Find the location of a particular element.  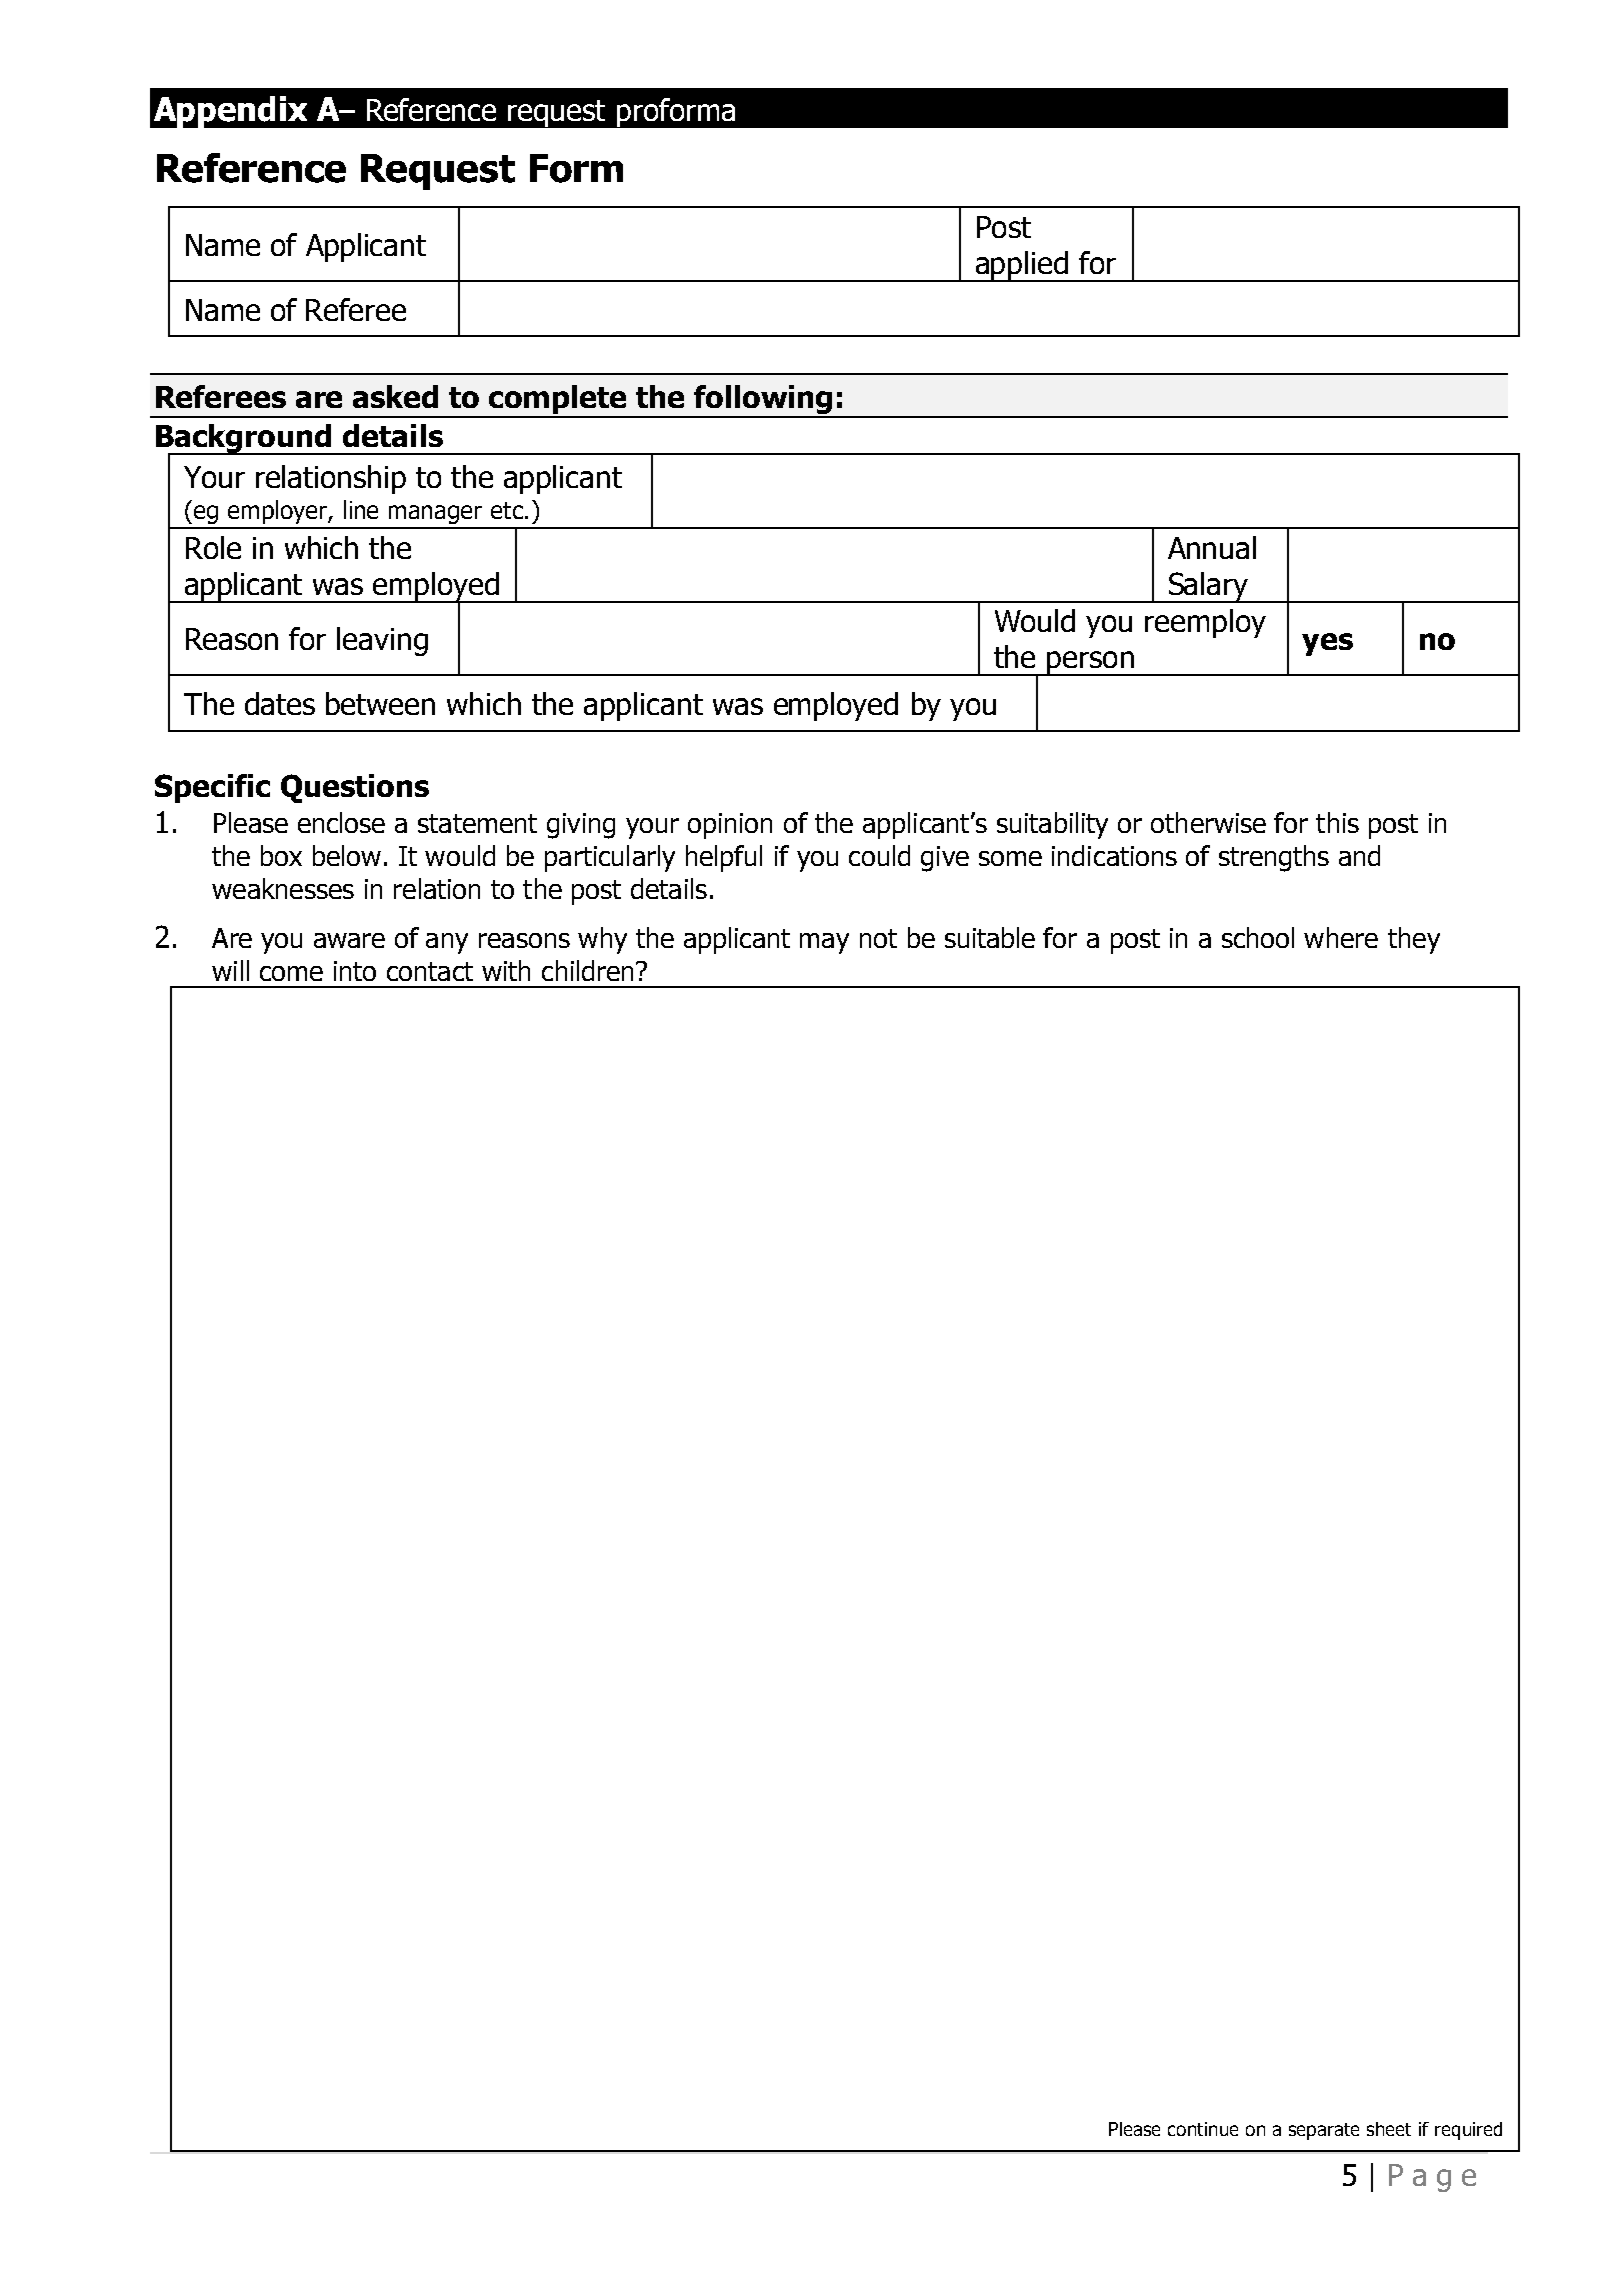

separate is located at coordinates (1324, 2131).
